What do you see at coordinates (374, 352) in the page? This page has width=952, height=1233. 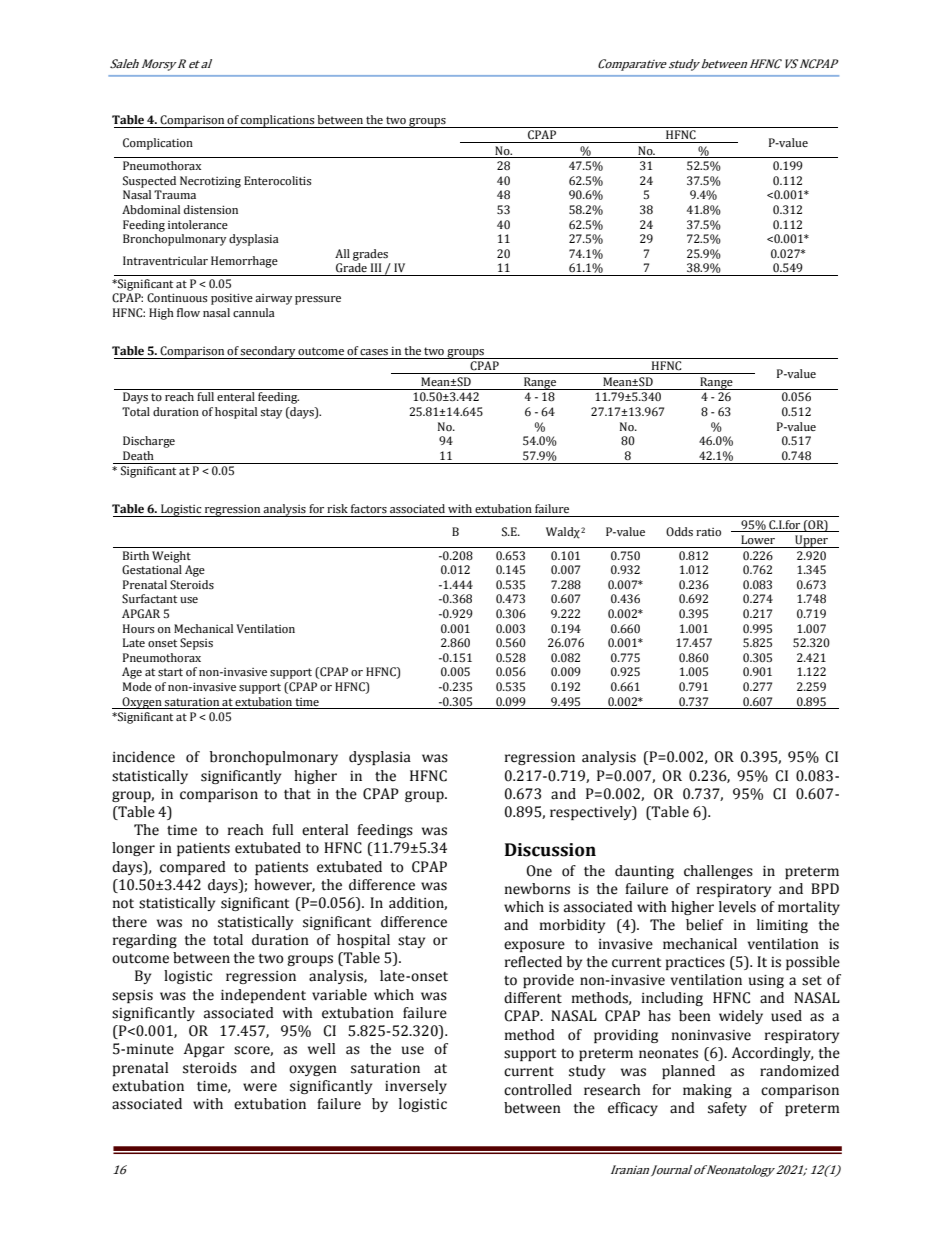 I see `cases` at bounding box center [374, 352].
